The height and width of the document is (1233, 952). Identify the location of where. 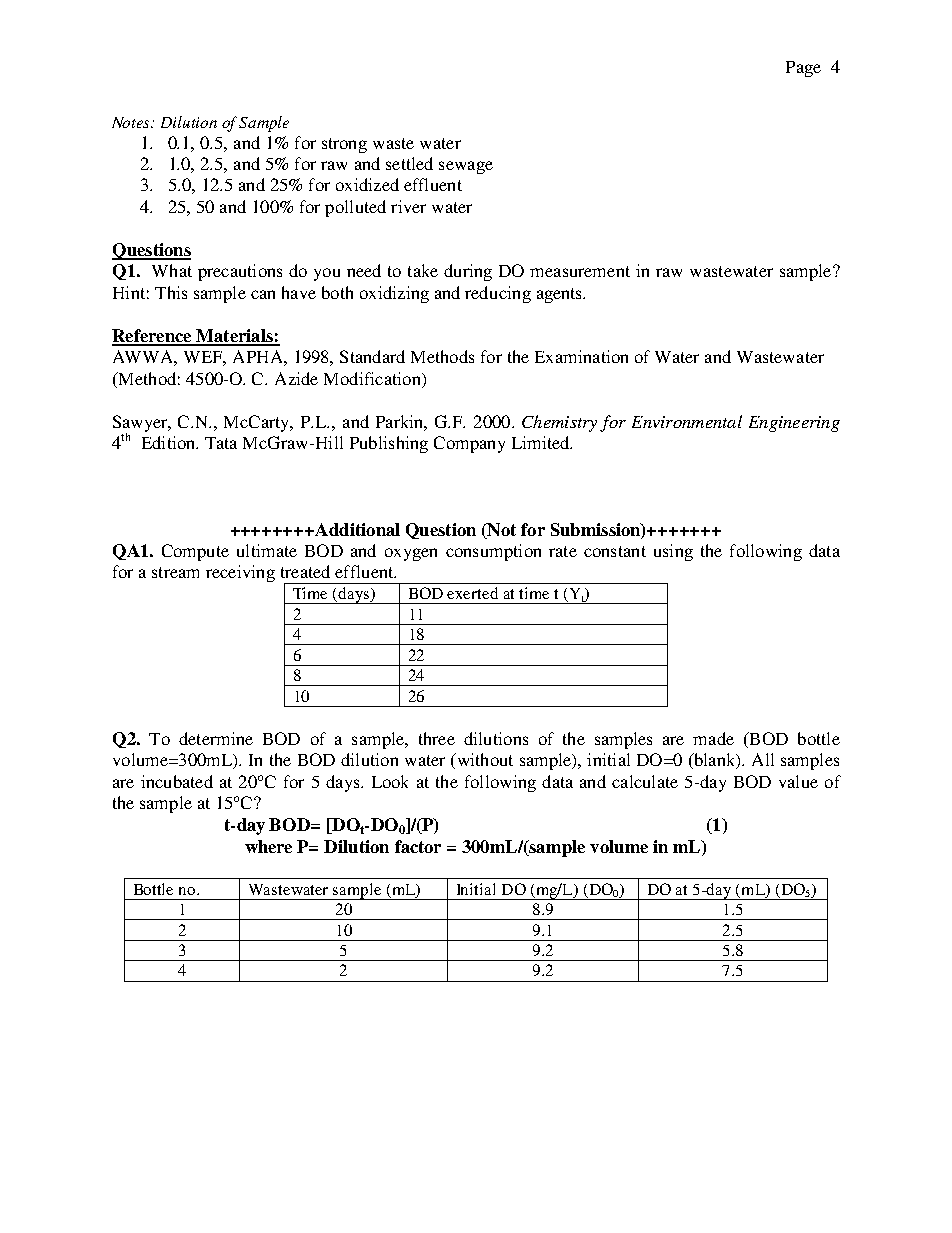
(268, 846).
